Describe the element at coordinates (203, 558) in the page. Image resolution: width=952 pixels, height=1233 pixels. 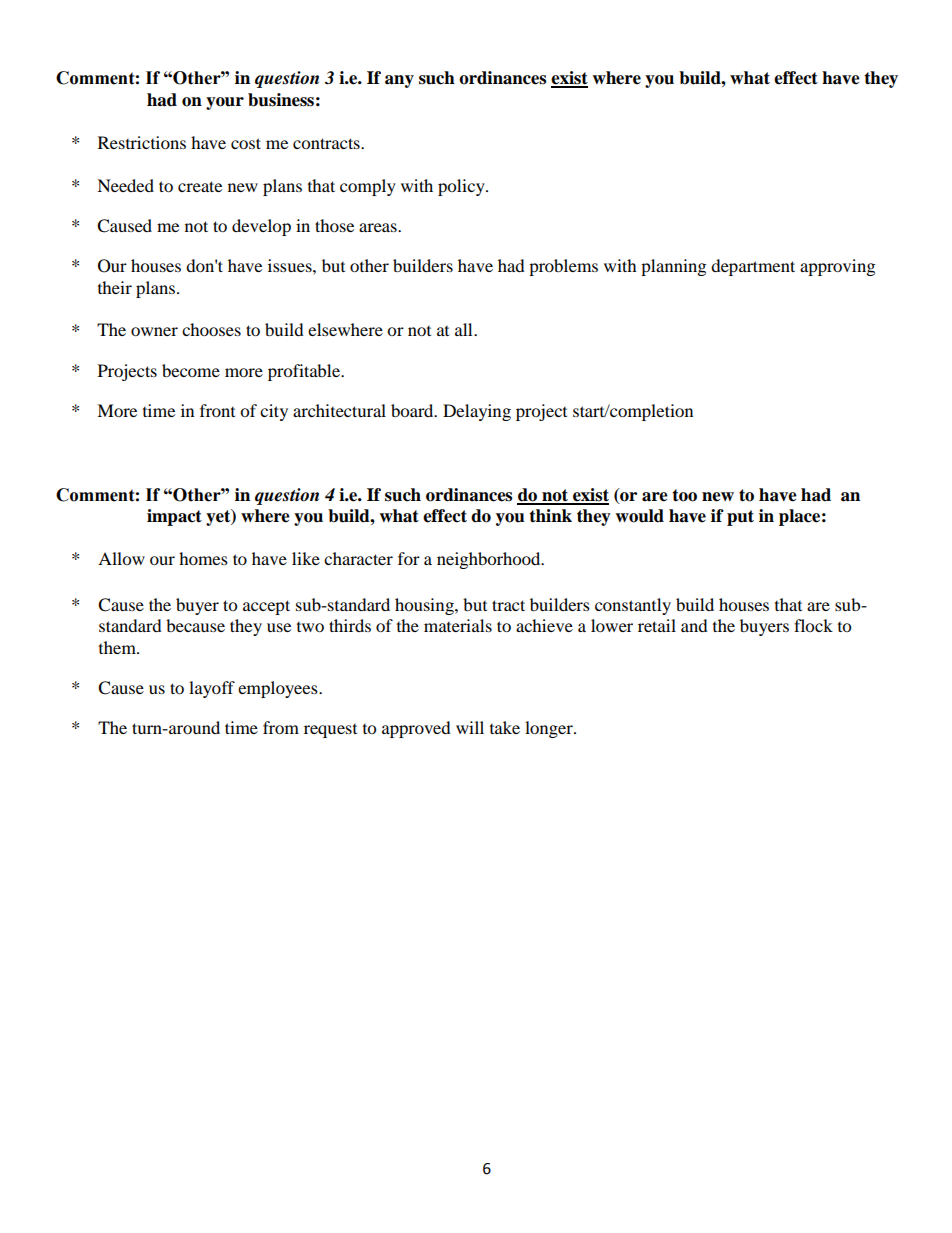
I see `homes` at that location.
